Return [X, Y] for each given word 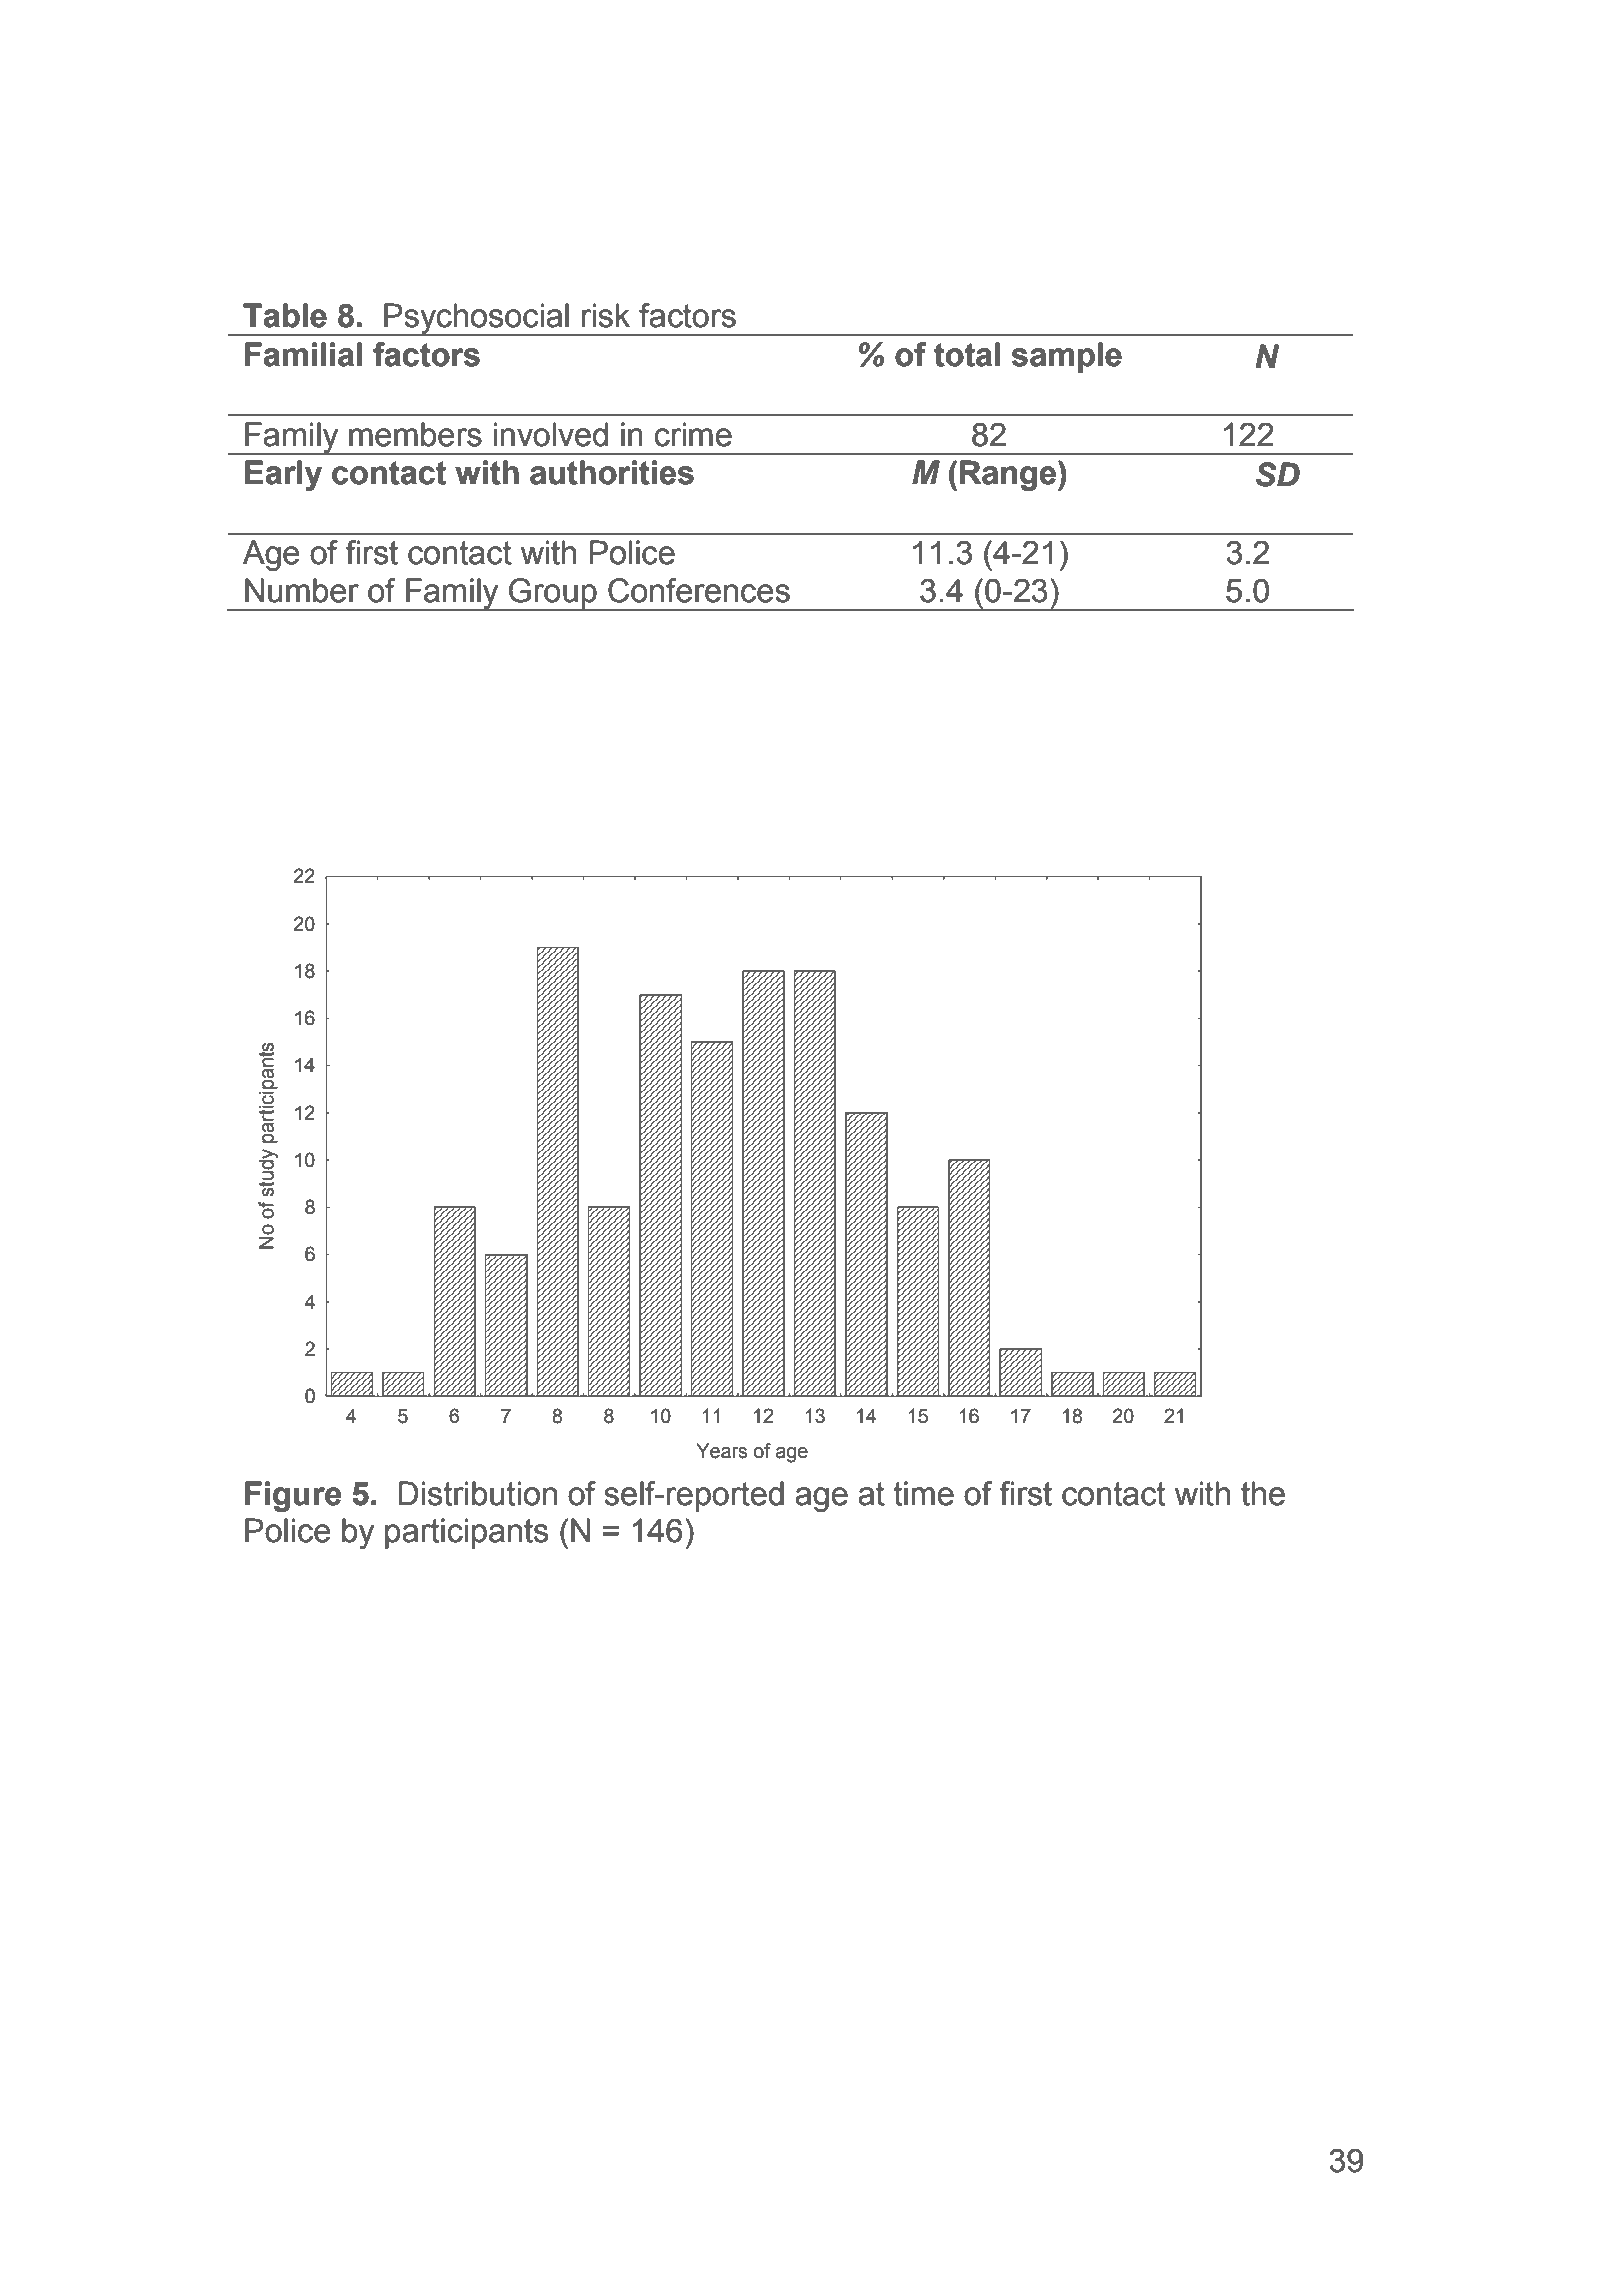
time [923, 1493]
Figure [293, 1496]
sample [1066, 357]
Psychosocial [476, 319]
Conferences [699, 590]
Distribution [477, 1493]
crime [693, 434]
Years [721, 1451]
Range [1008, 475]
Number [302, 590]
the [1263, 1493]
